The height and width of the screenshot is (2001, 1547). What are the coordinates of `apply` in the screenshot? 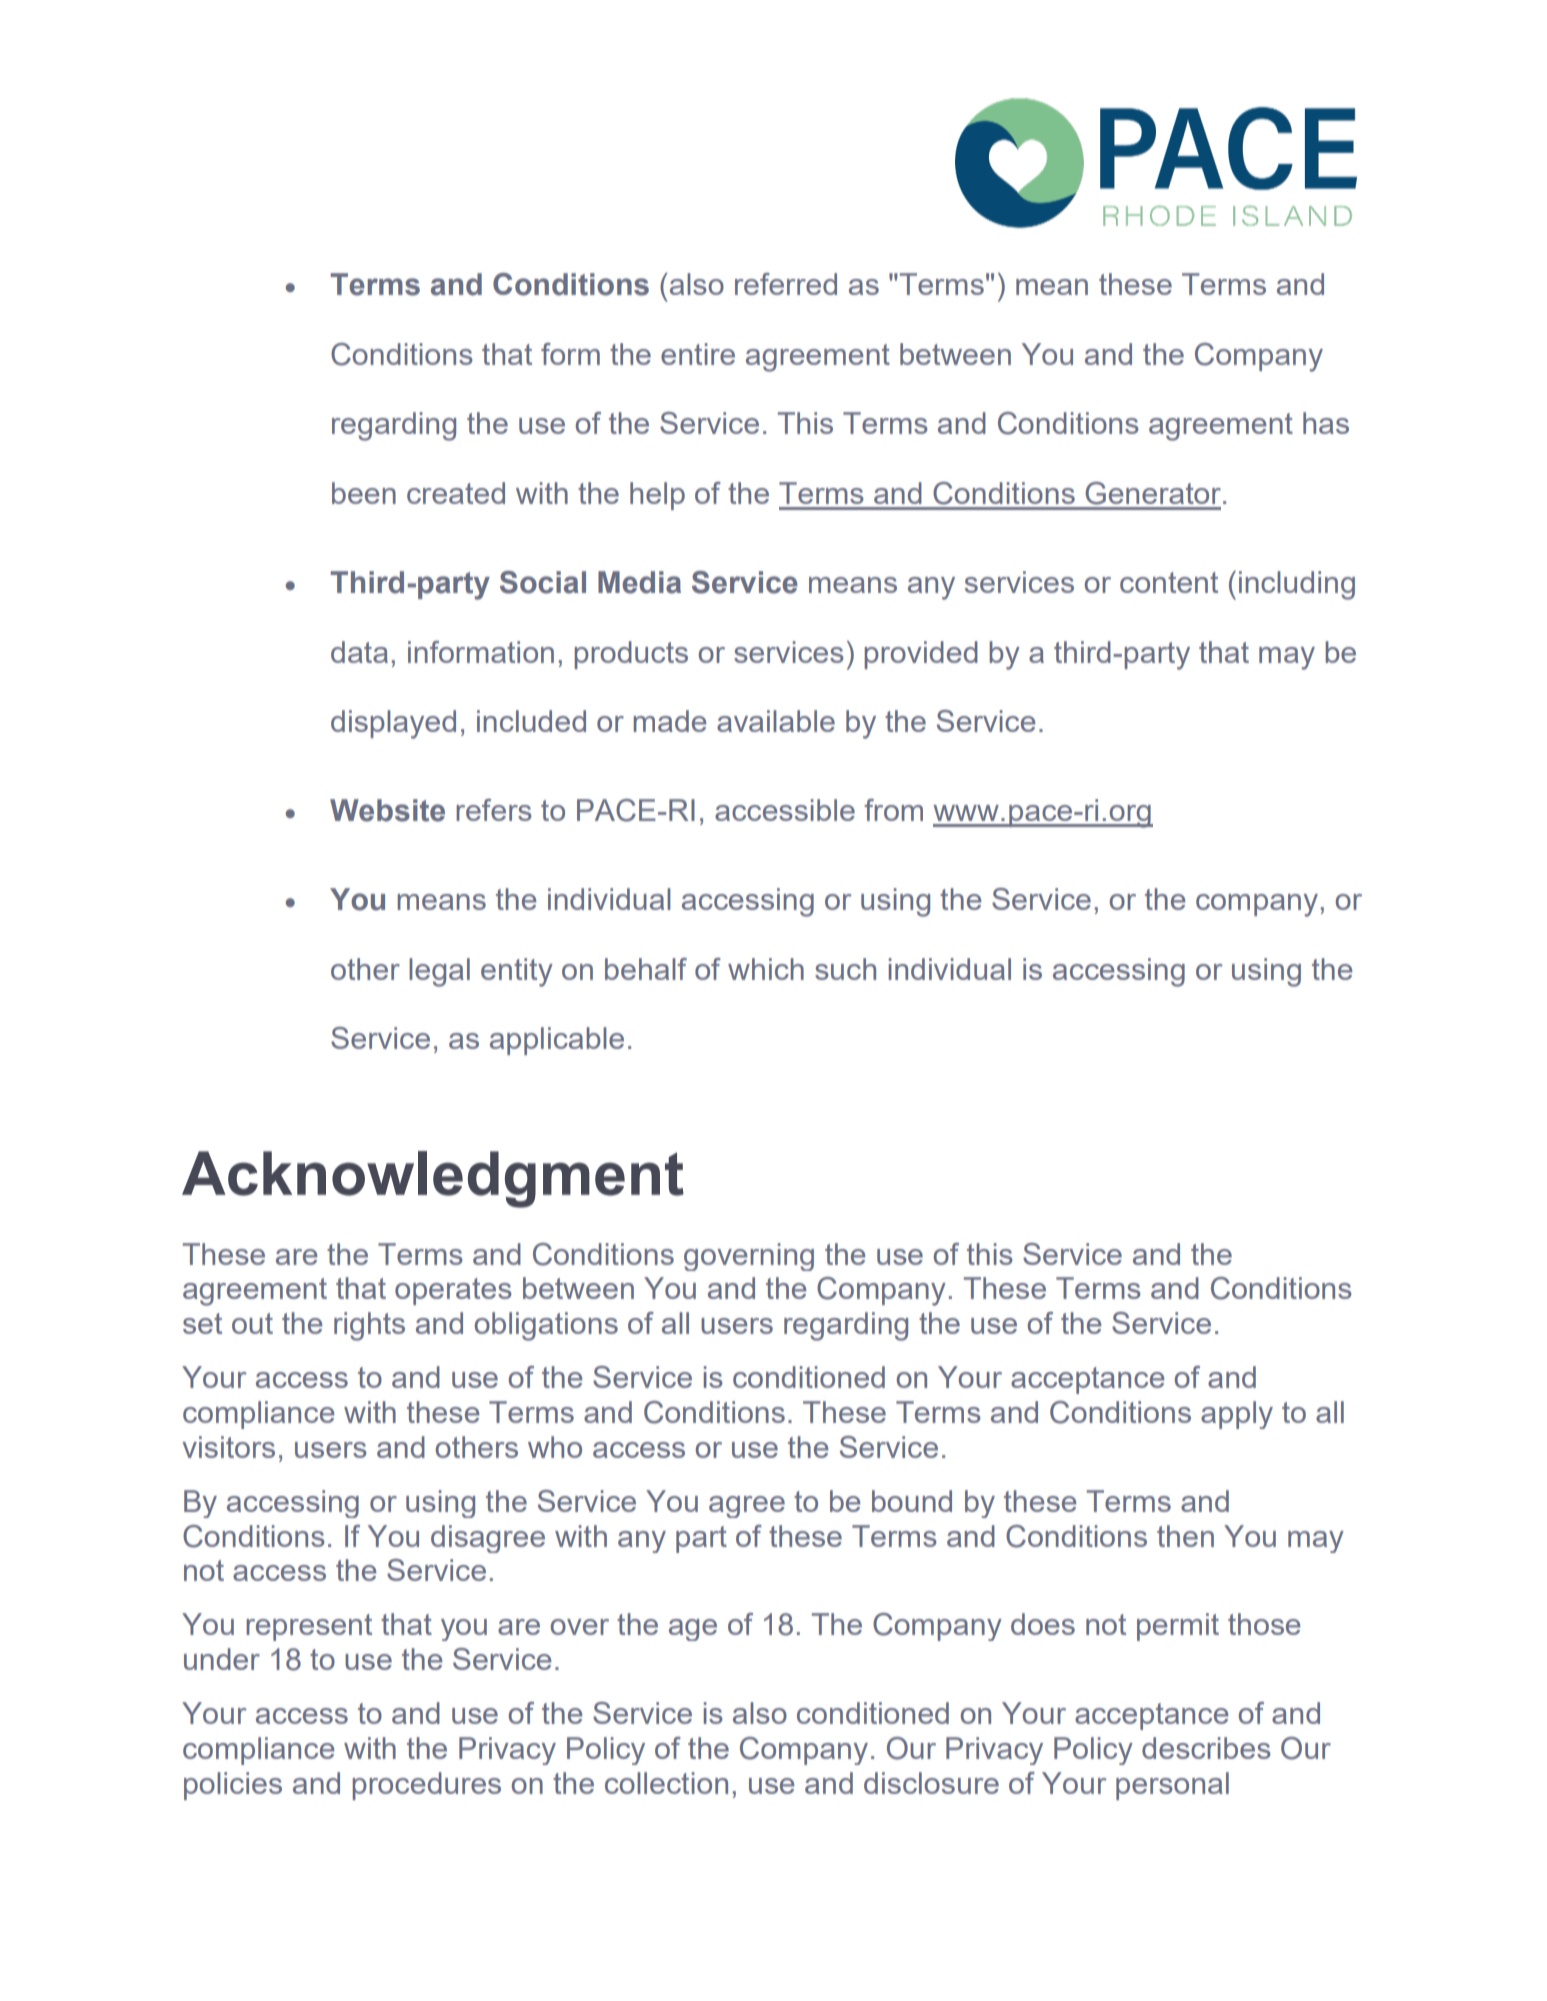 It's located at (1237, 1415).
